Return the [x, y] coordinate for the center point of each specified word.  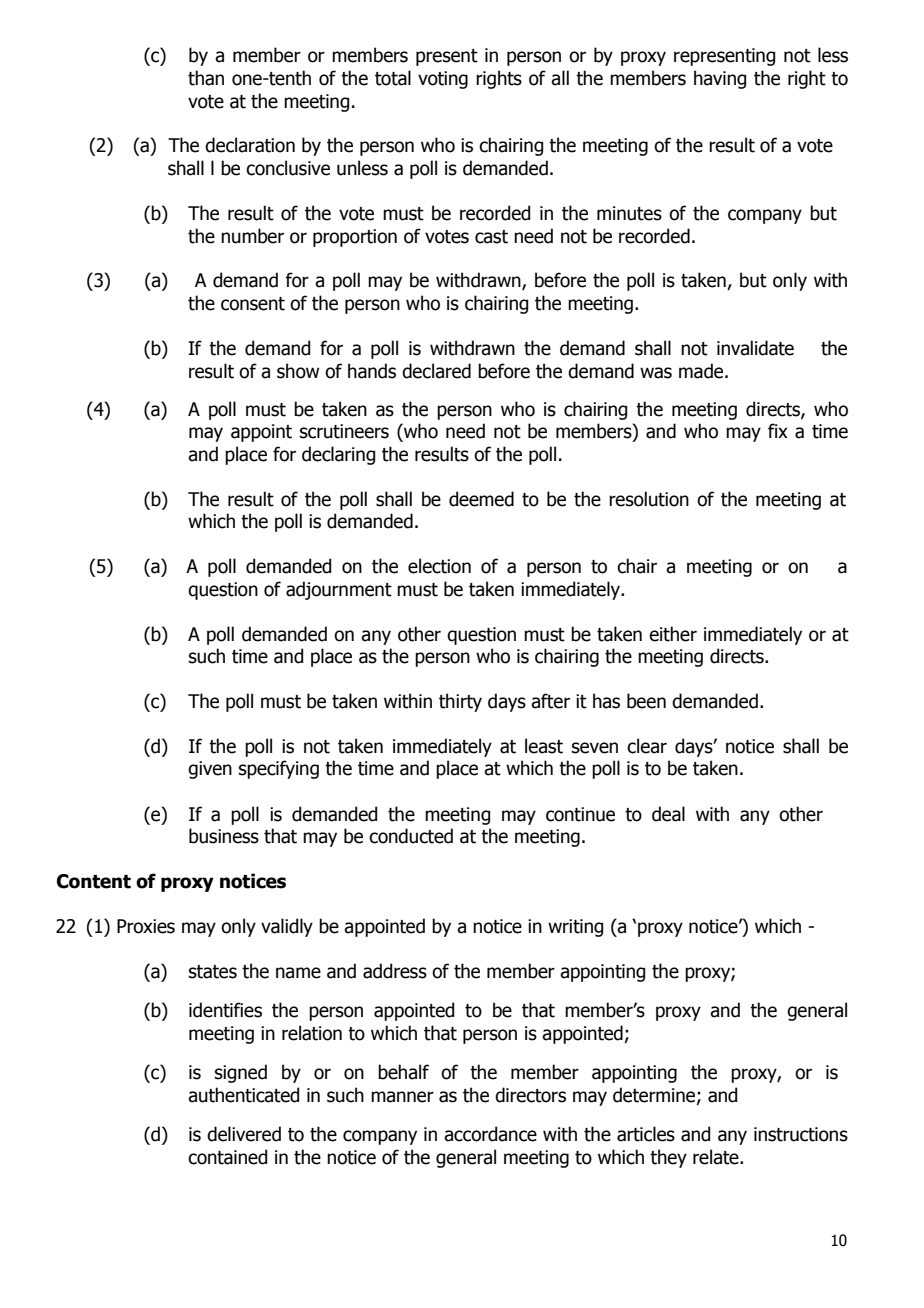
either [673, 634]
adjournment [339, 590]
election [439, 566]
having [720, 79]
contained [227, 1157]
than [206, 78]
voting [443, 80]
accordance [490, 1134]
